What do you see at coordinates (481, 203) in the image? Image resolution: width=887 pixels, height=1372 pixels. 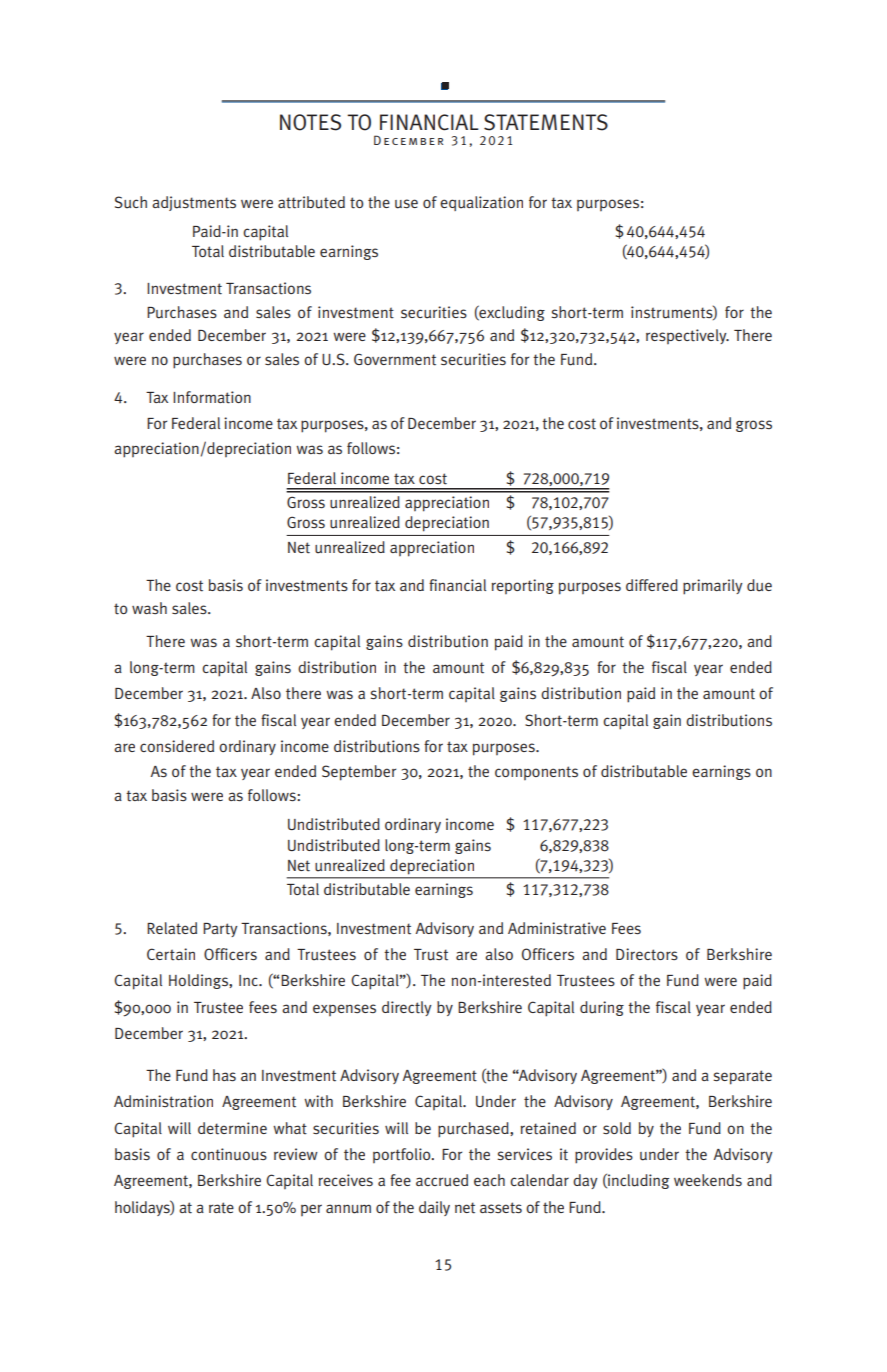 I see `equalization` at bounding box center [481, 203].
